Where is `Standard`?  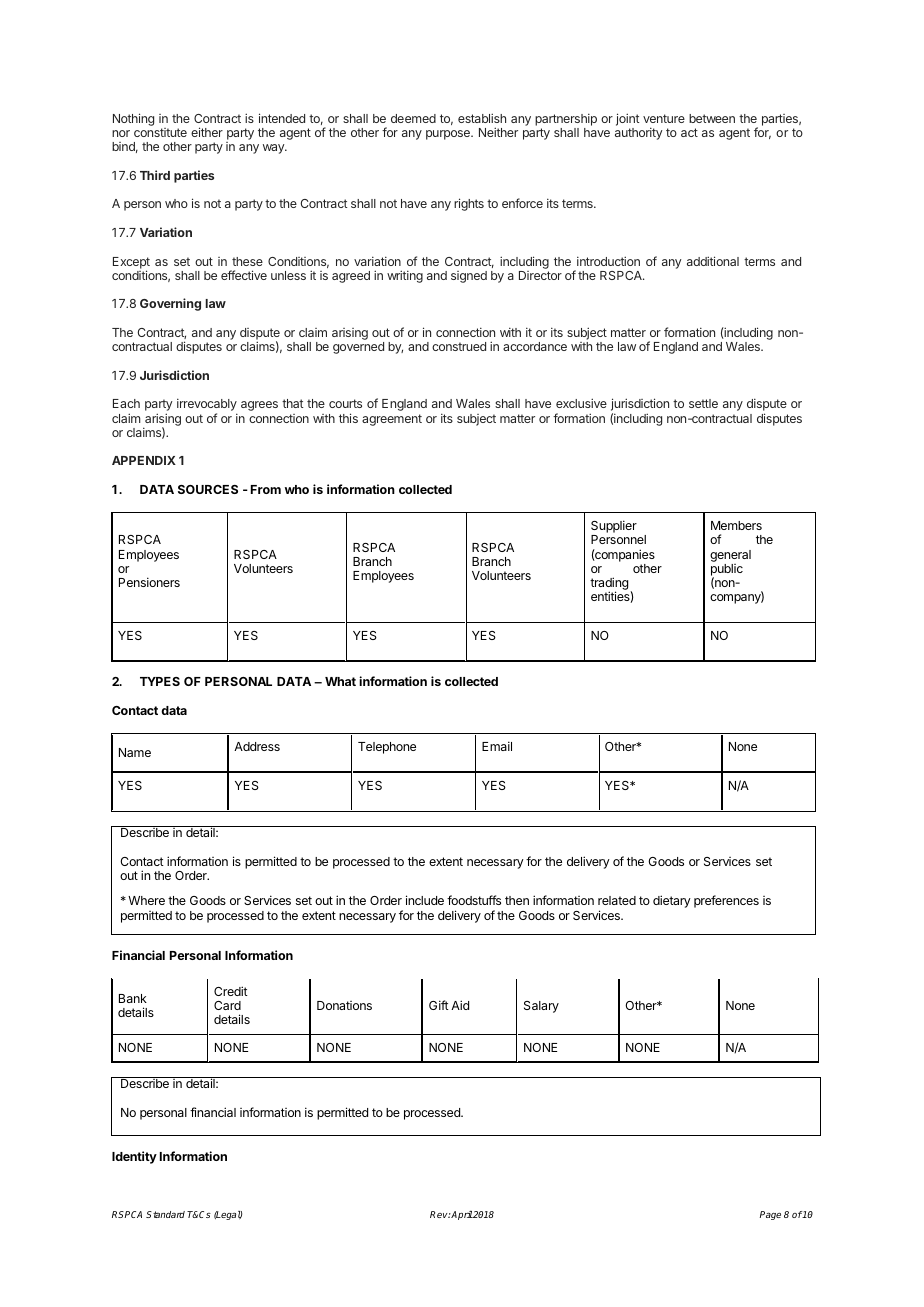 Standard is located at coordinates (165, 1214).
